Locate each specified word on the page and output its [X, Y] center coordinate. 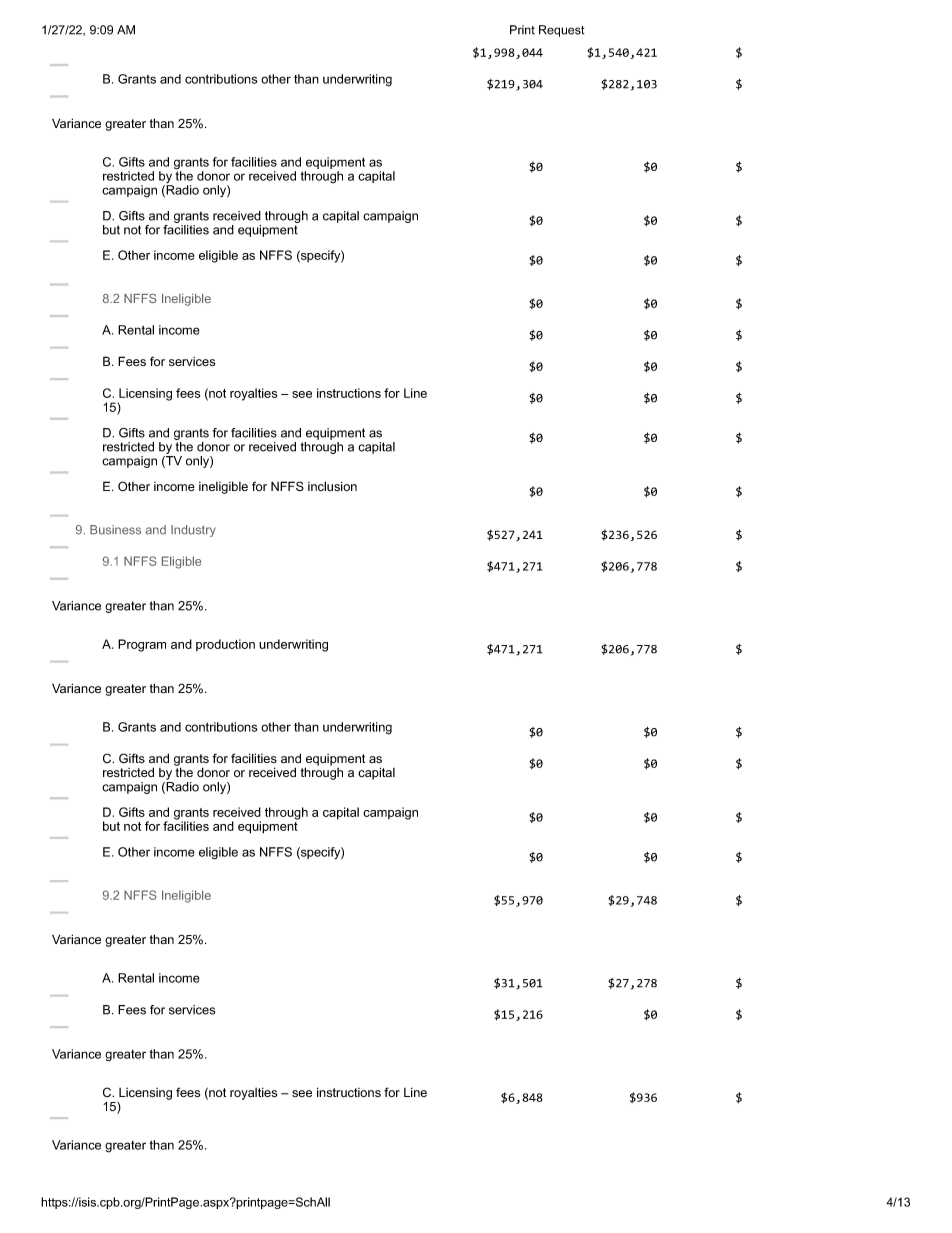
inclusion [332, 486]
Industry [193, 531]
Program [142, 645]
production [225, 645]
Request [561, 31]
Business [115, 530]
